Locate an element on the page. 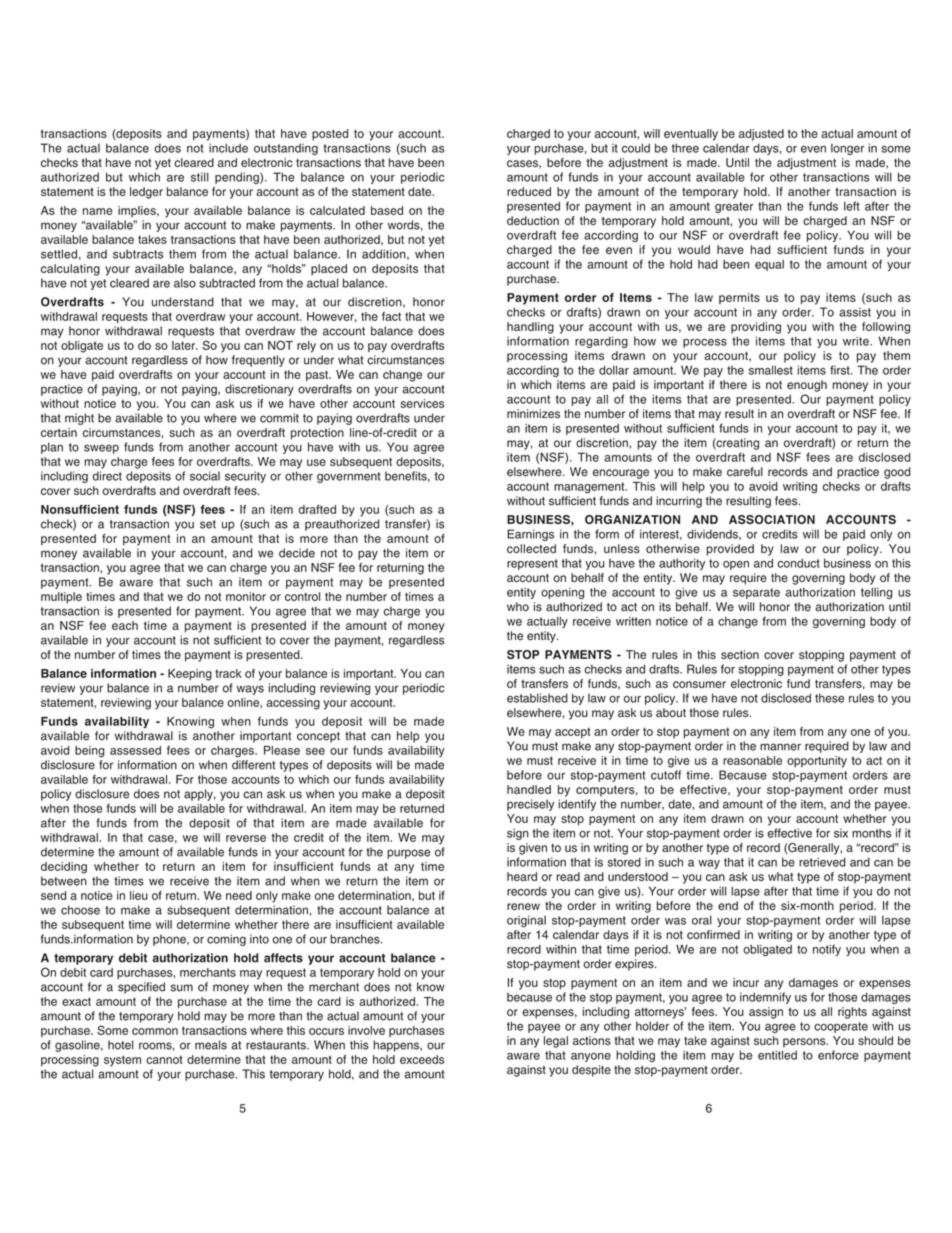  reduced is located at coordinates (529, 191).
